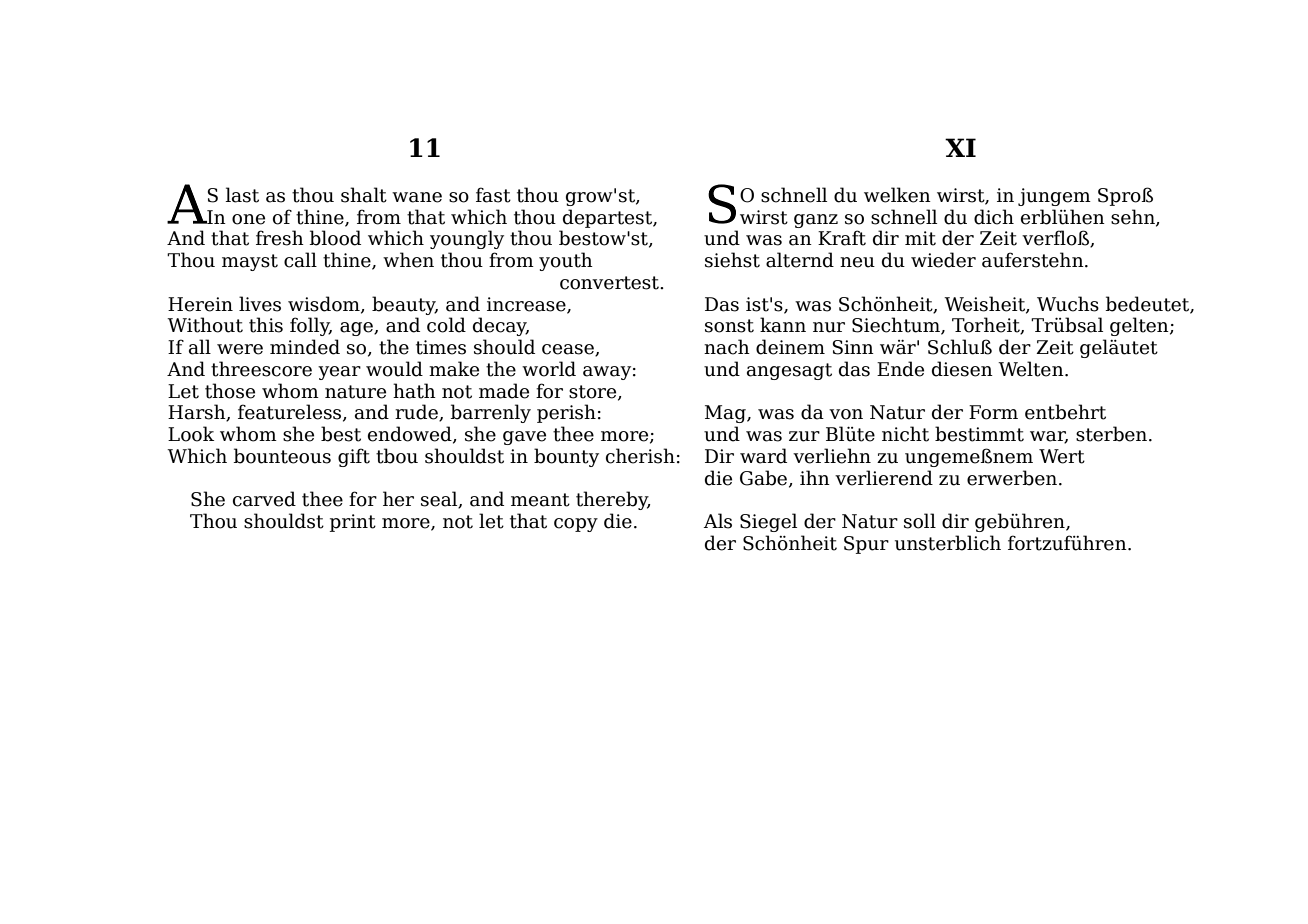 This document has height=924, width=1308. Describe the element at coordinates (493, 195) in the document. I see `fast` at that location.
